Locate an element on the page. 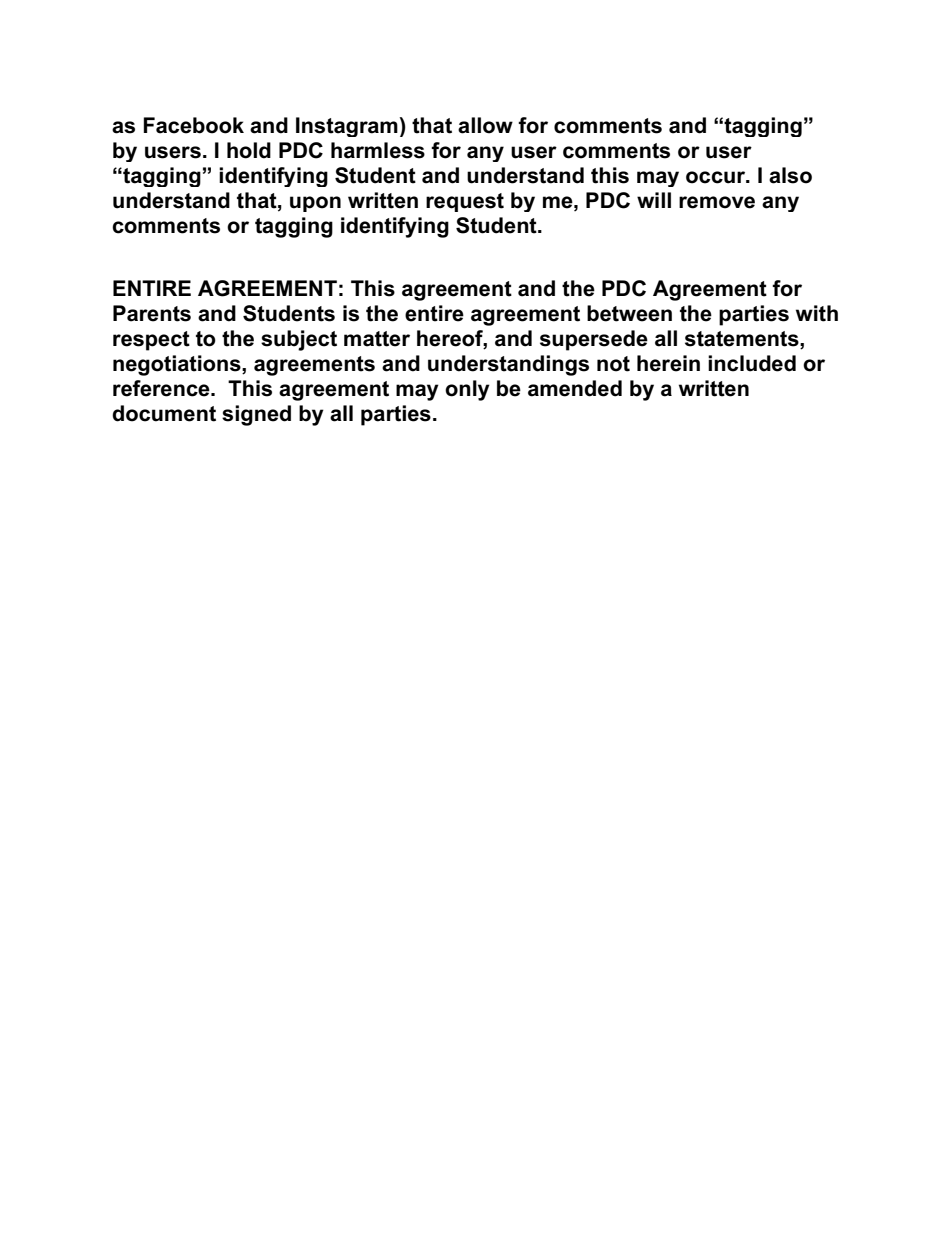 The image size is (952, 1233). Facebook is located at coordinates (193, 125).
